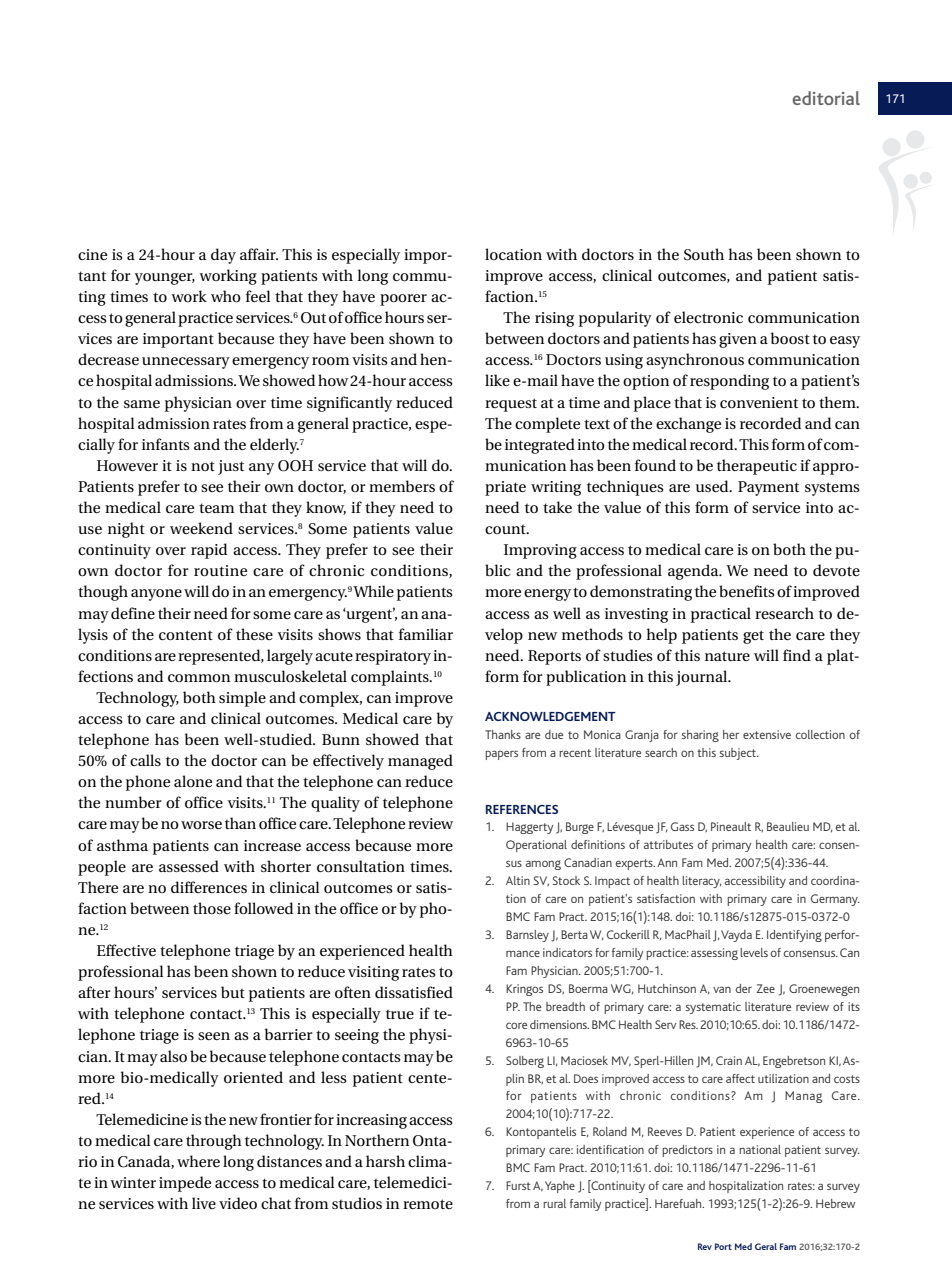 Image resolution: width=952 pixels, height=1288 pixels. I want to click on benefits, so click(747, 591).
